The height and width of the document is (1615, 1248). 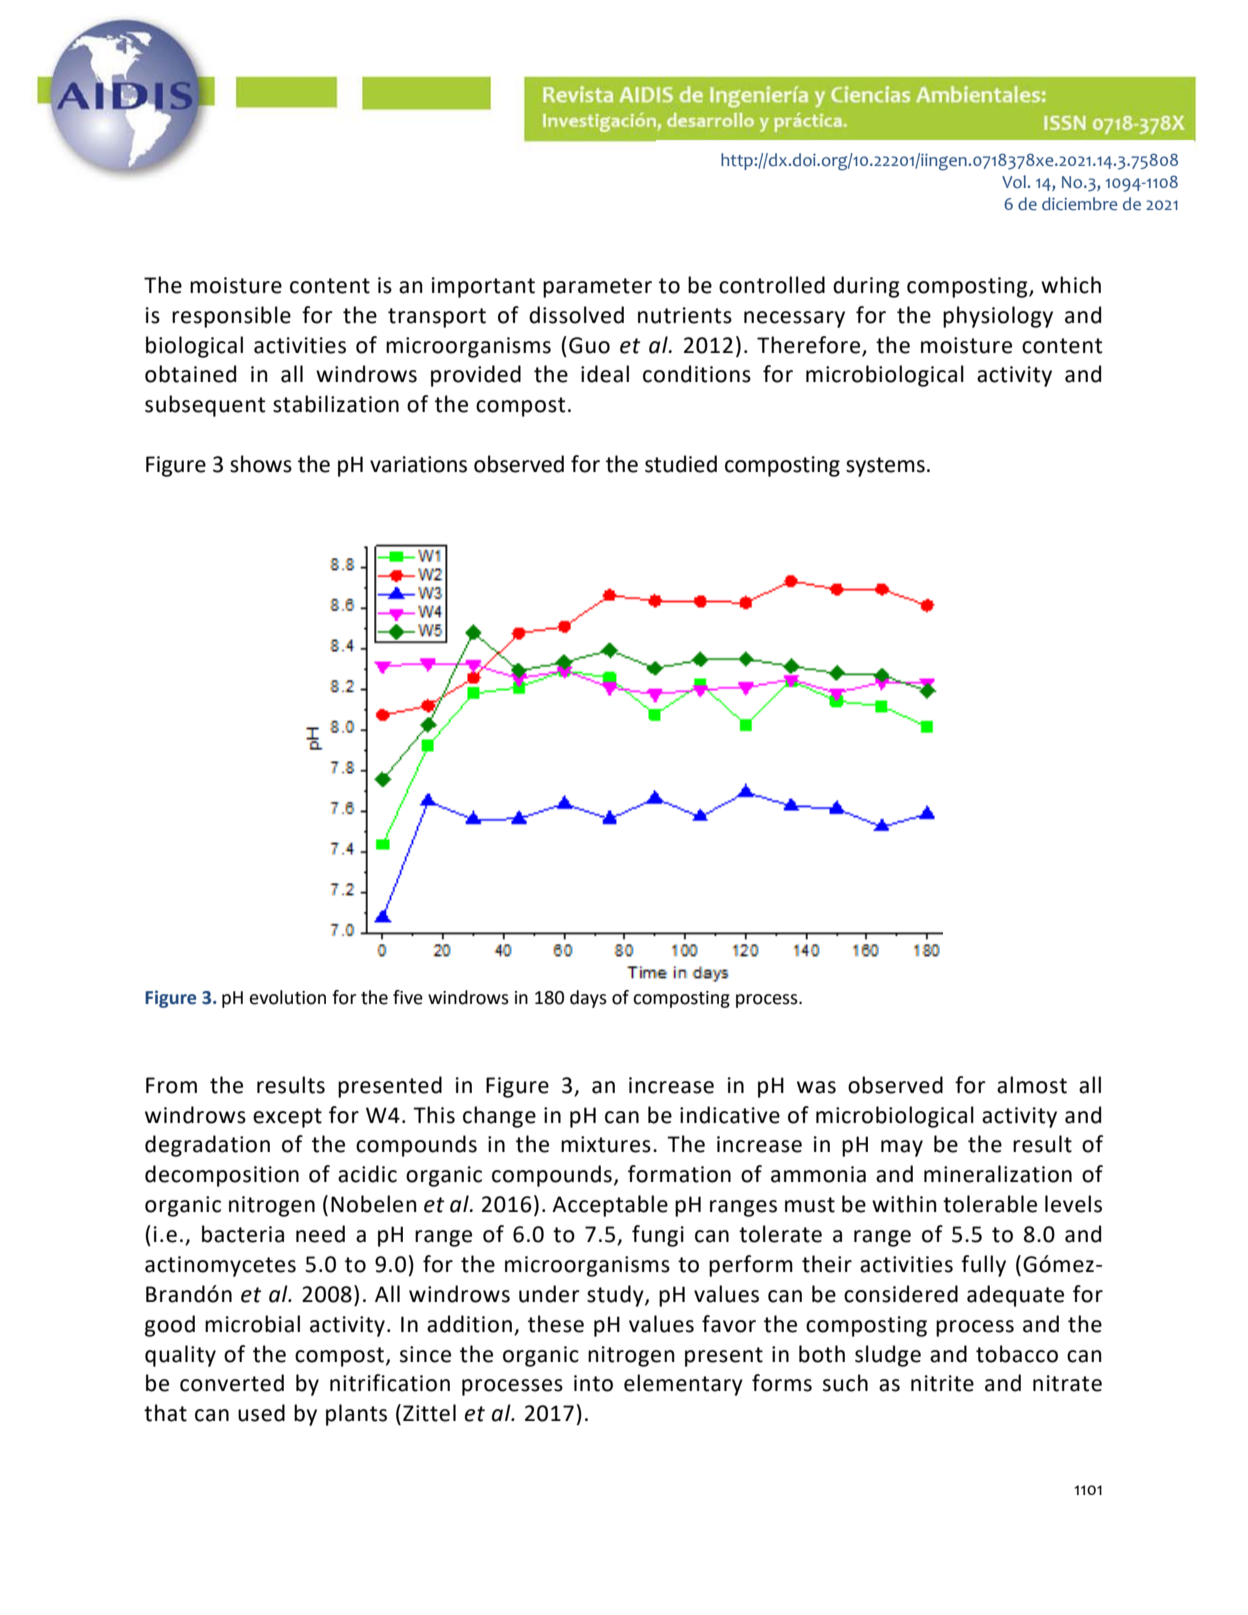 What do you see at coordinates (597, 288) in the document?
I see `parameter` at bounding box center [597, 288].
